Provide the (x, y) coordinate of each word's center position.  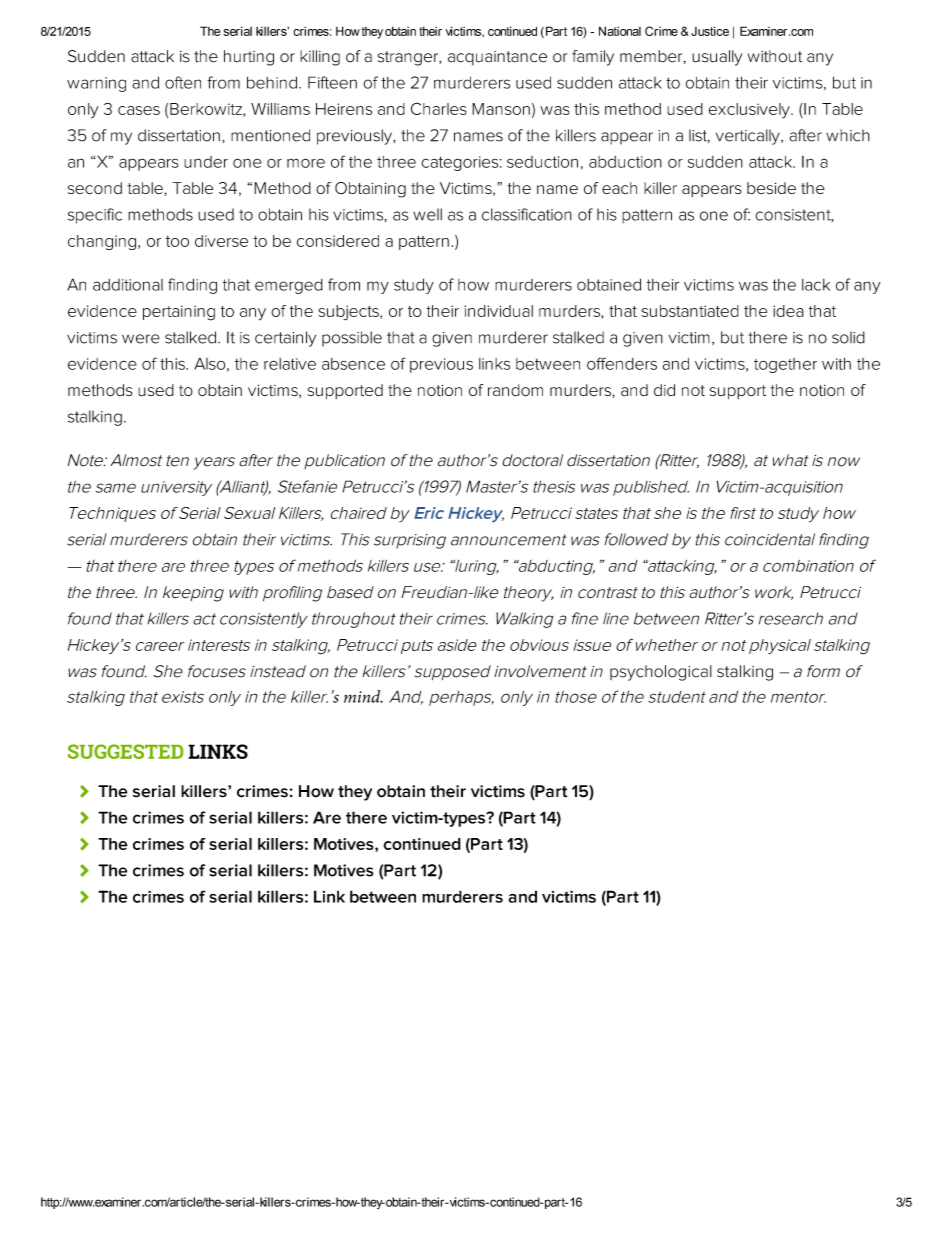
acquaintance (497, 58)
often (183, 82)
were (141, 339)
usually (717, 58)
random (515, 390)
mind (363, 696)
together (785, 365)
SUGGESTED (125, 751)
